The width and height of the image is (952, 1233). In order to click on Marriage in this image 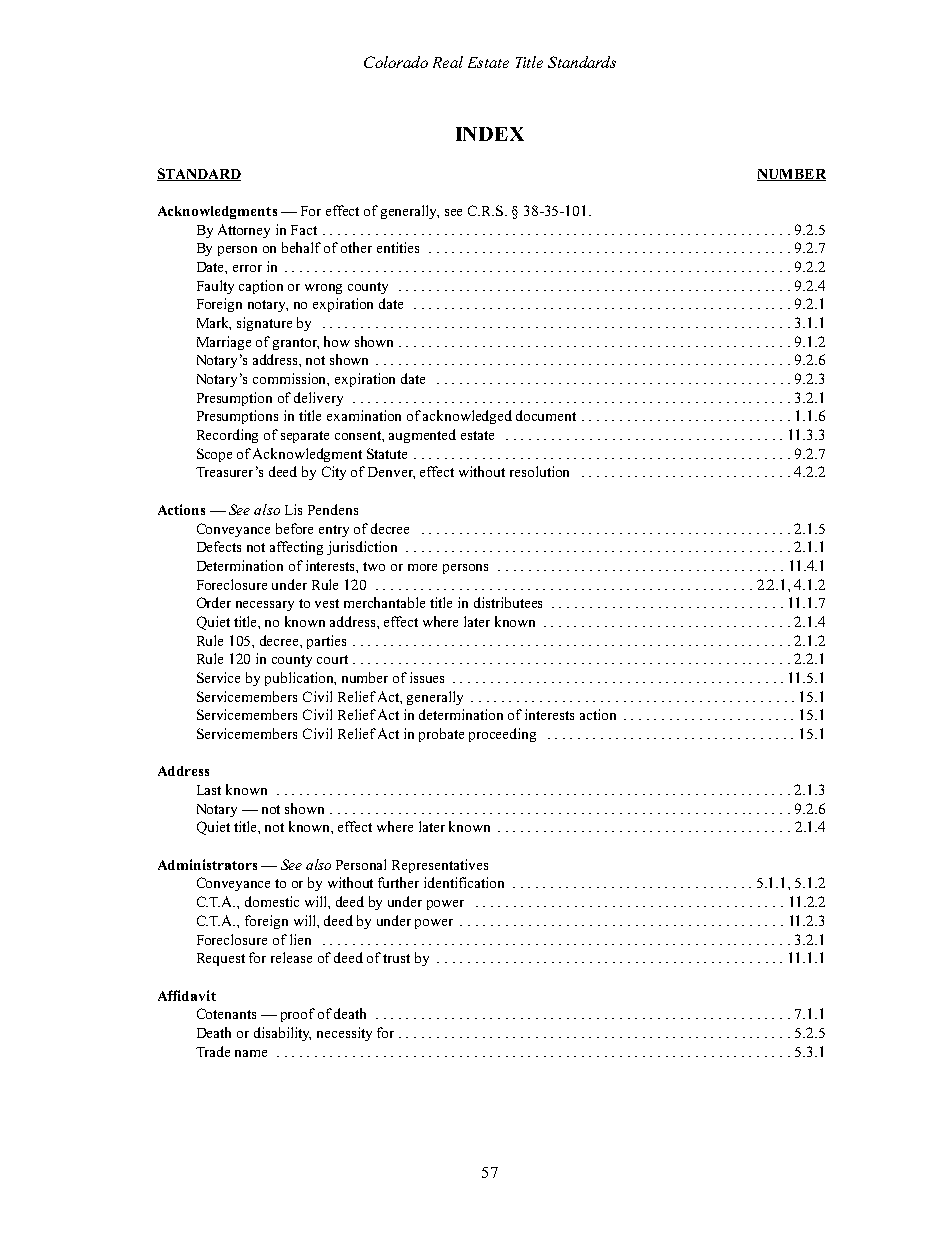, I will do `click(224, 343)`.
